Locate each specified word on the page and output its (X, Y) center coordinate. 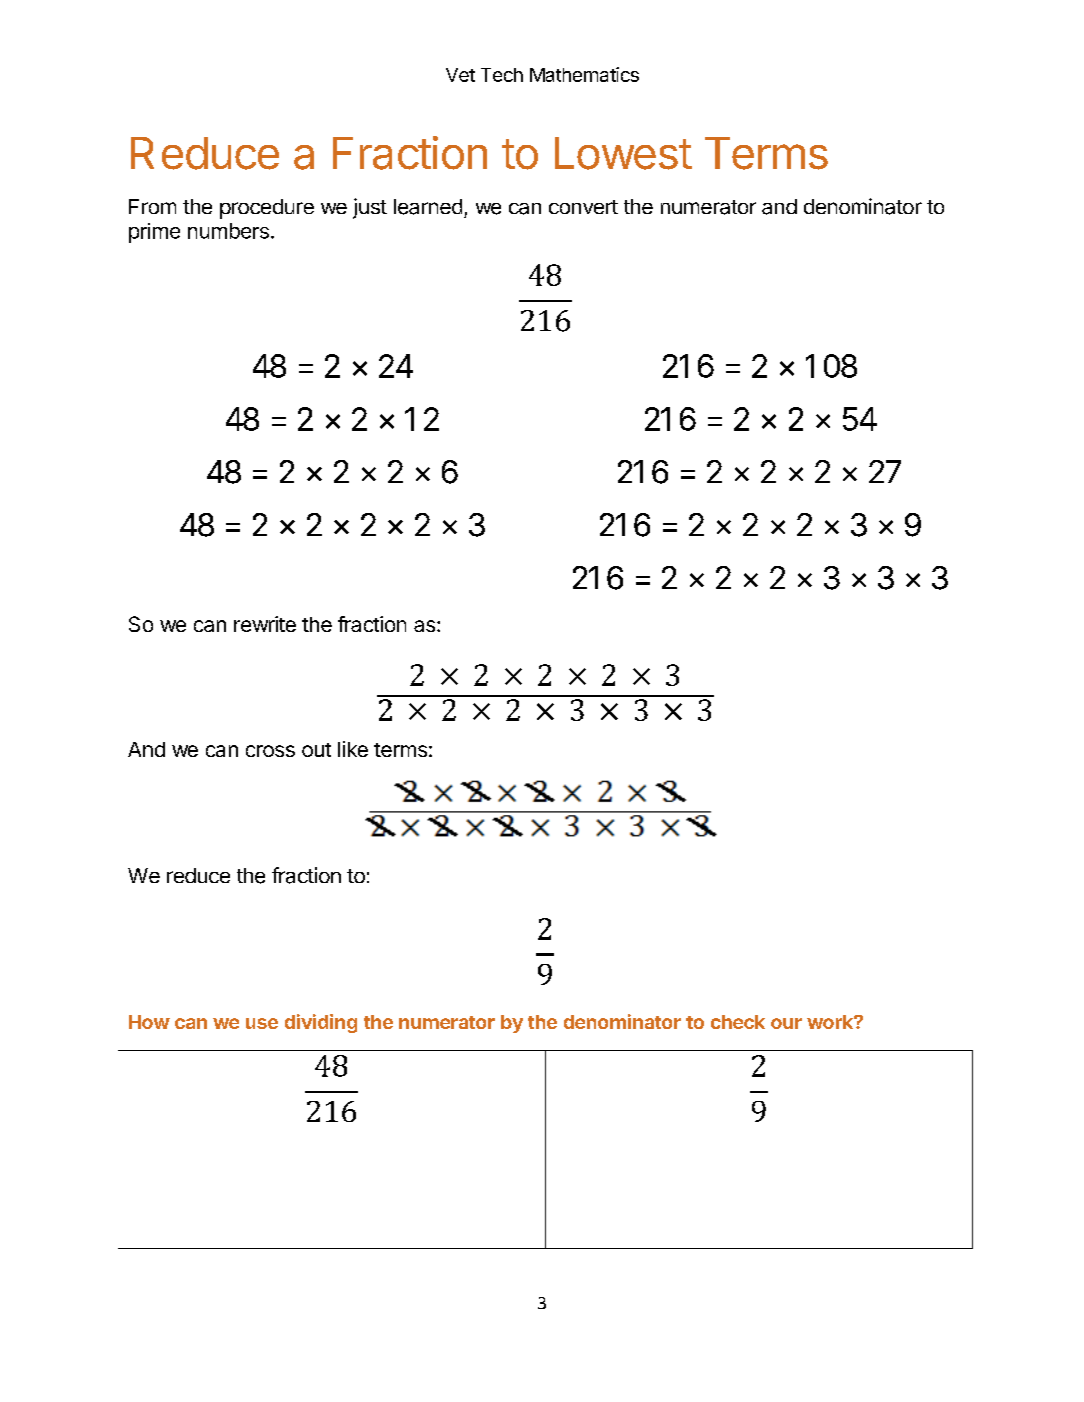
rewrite (265, 624)
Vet (460, 75)
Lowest (623, 153)
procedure (267, 209)
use (262, 1023)
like (353, 749)
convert (583, 207)
